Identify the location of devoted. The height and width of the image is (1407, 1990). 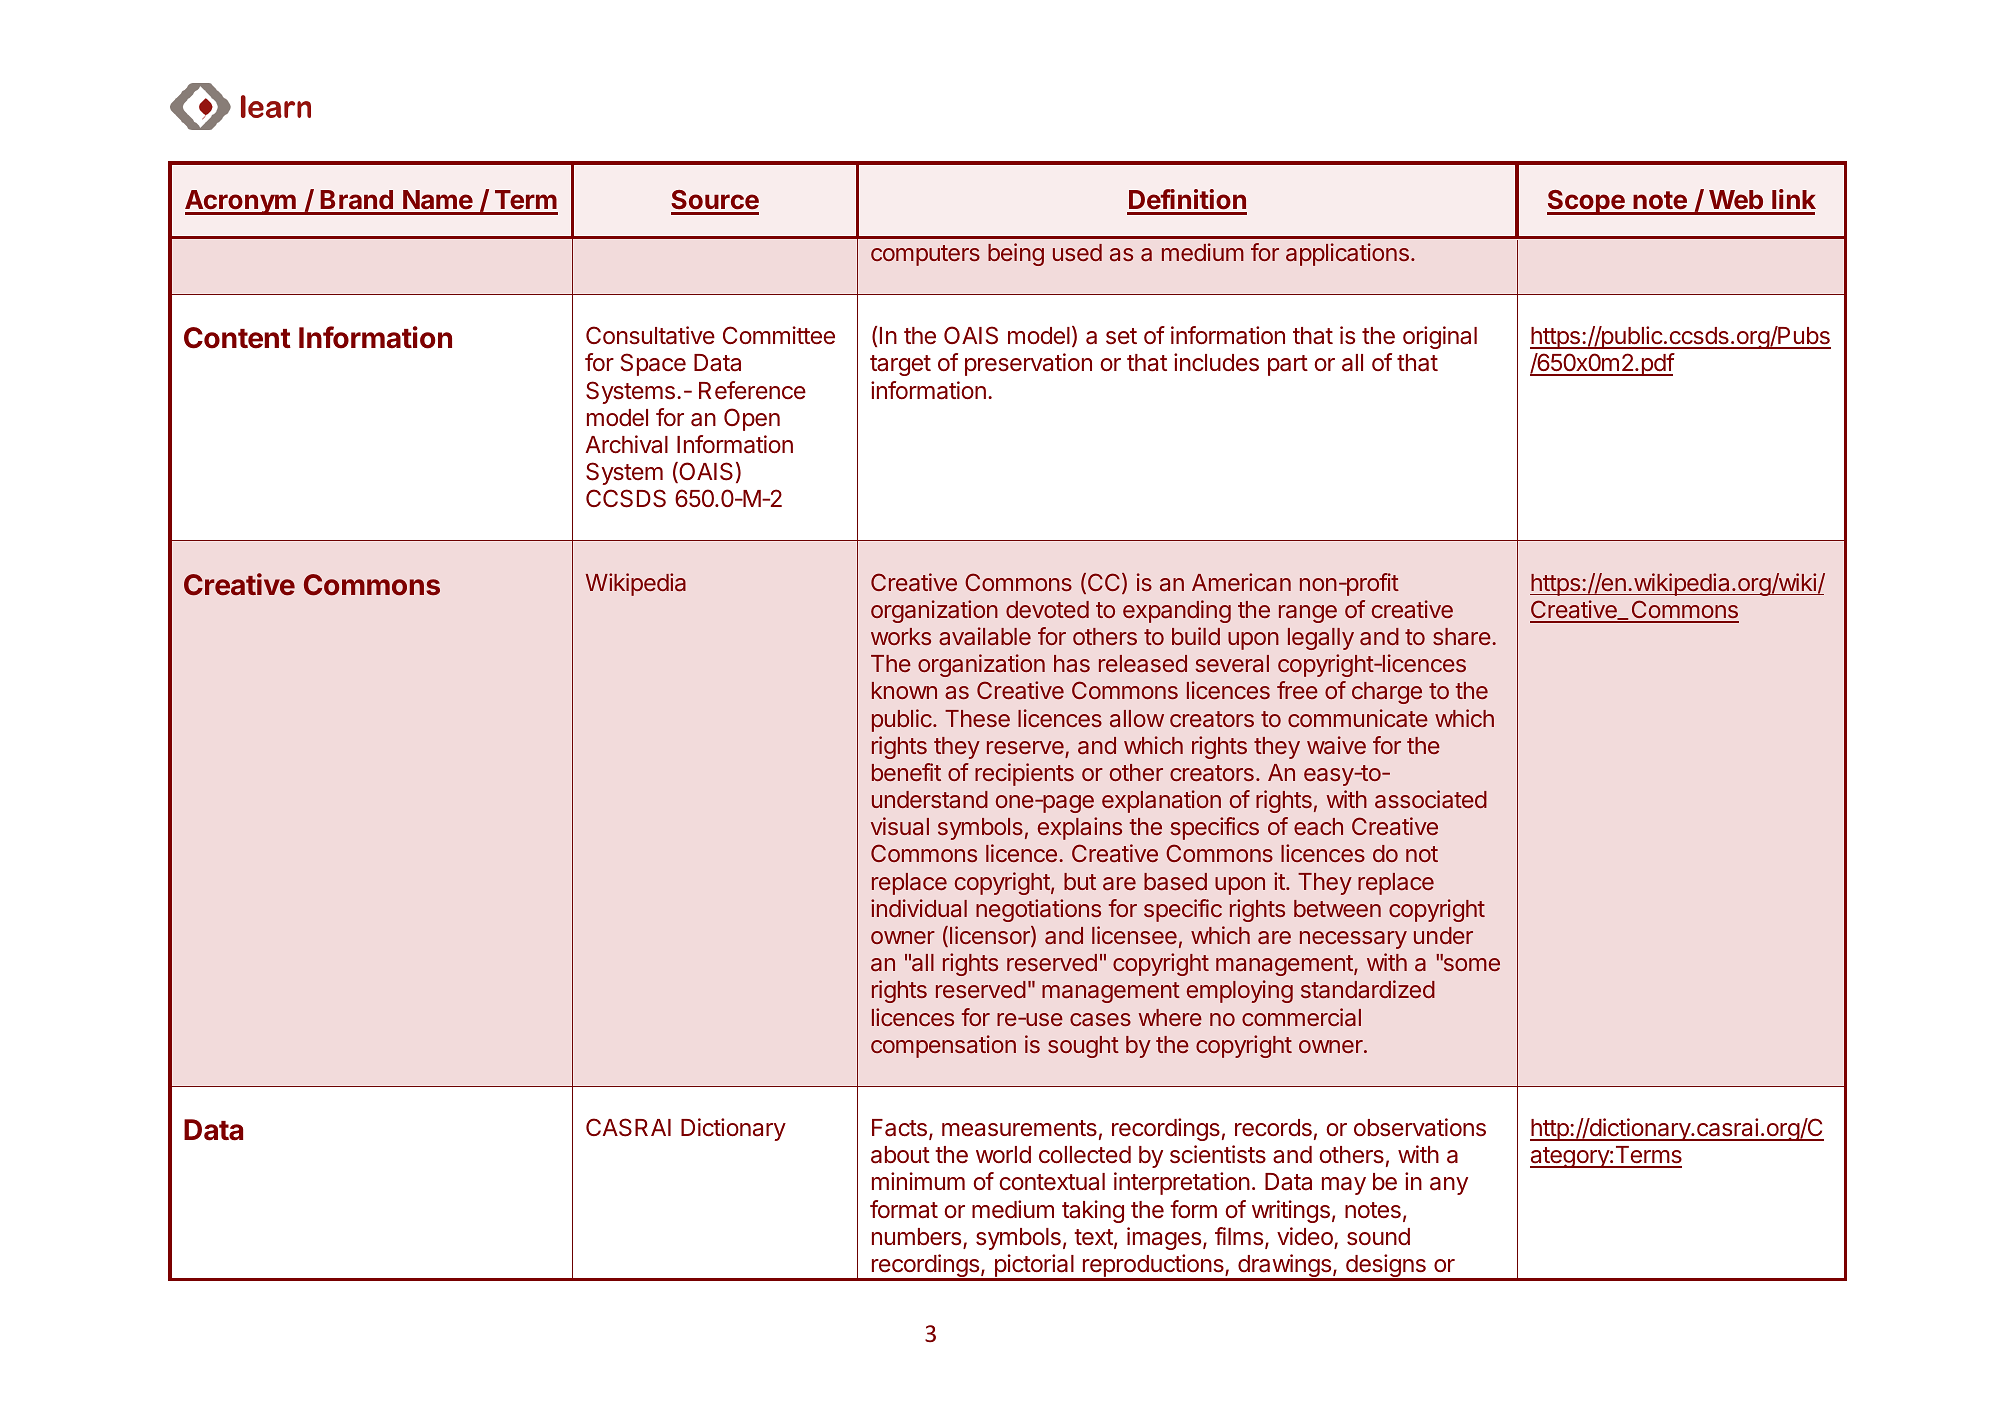
(1047, 609).
